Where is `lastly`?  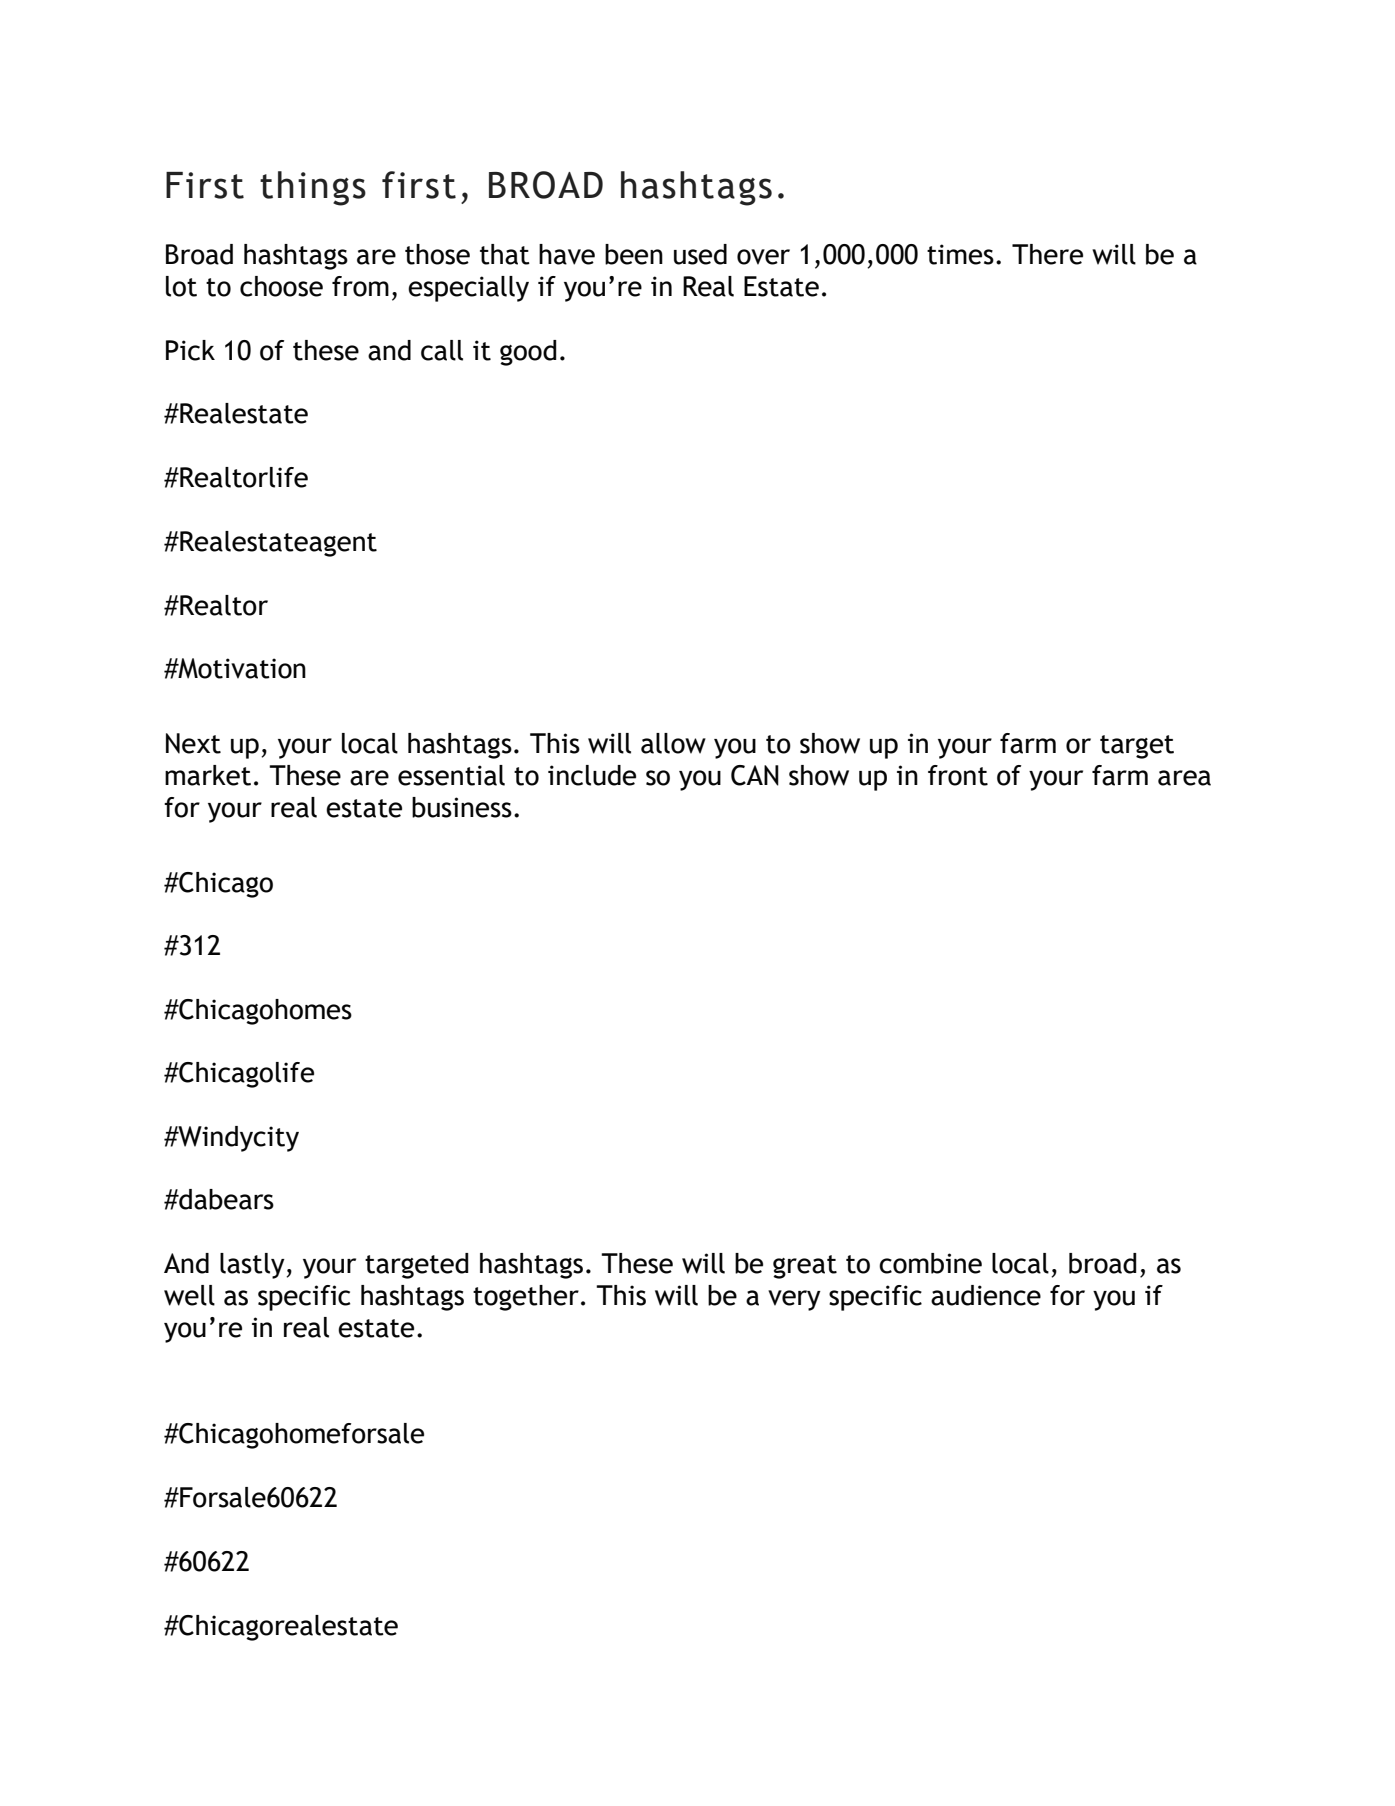
lastly is located at coordinates (253, 1266).
